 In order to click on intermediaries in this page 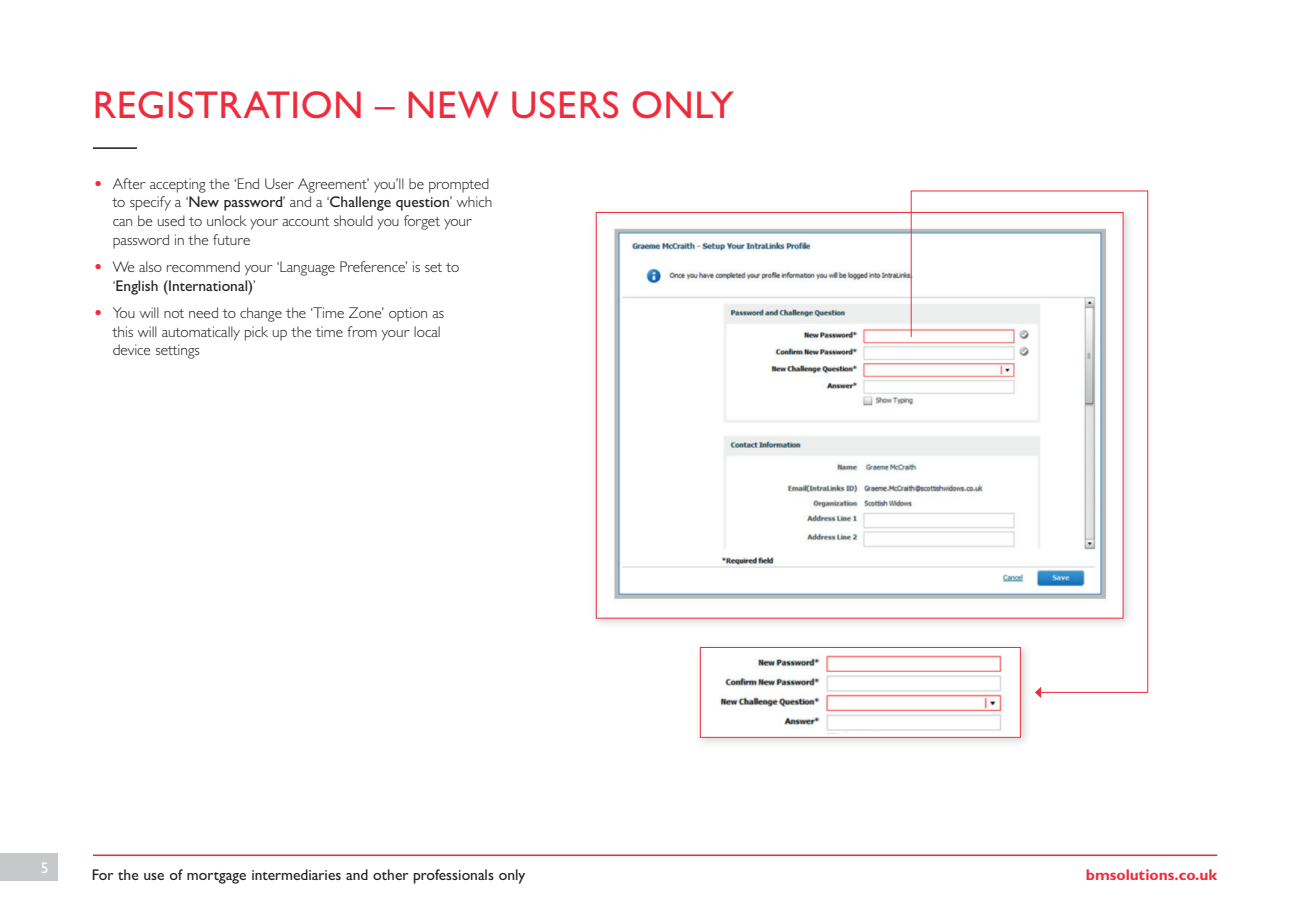, I will do `click(296, 874)`.
